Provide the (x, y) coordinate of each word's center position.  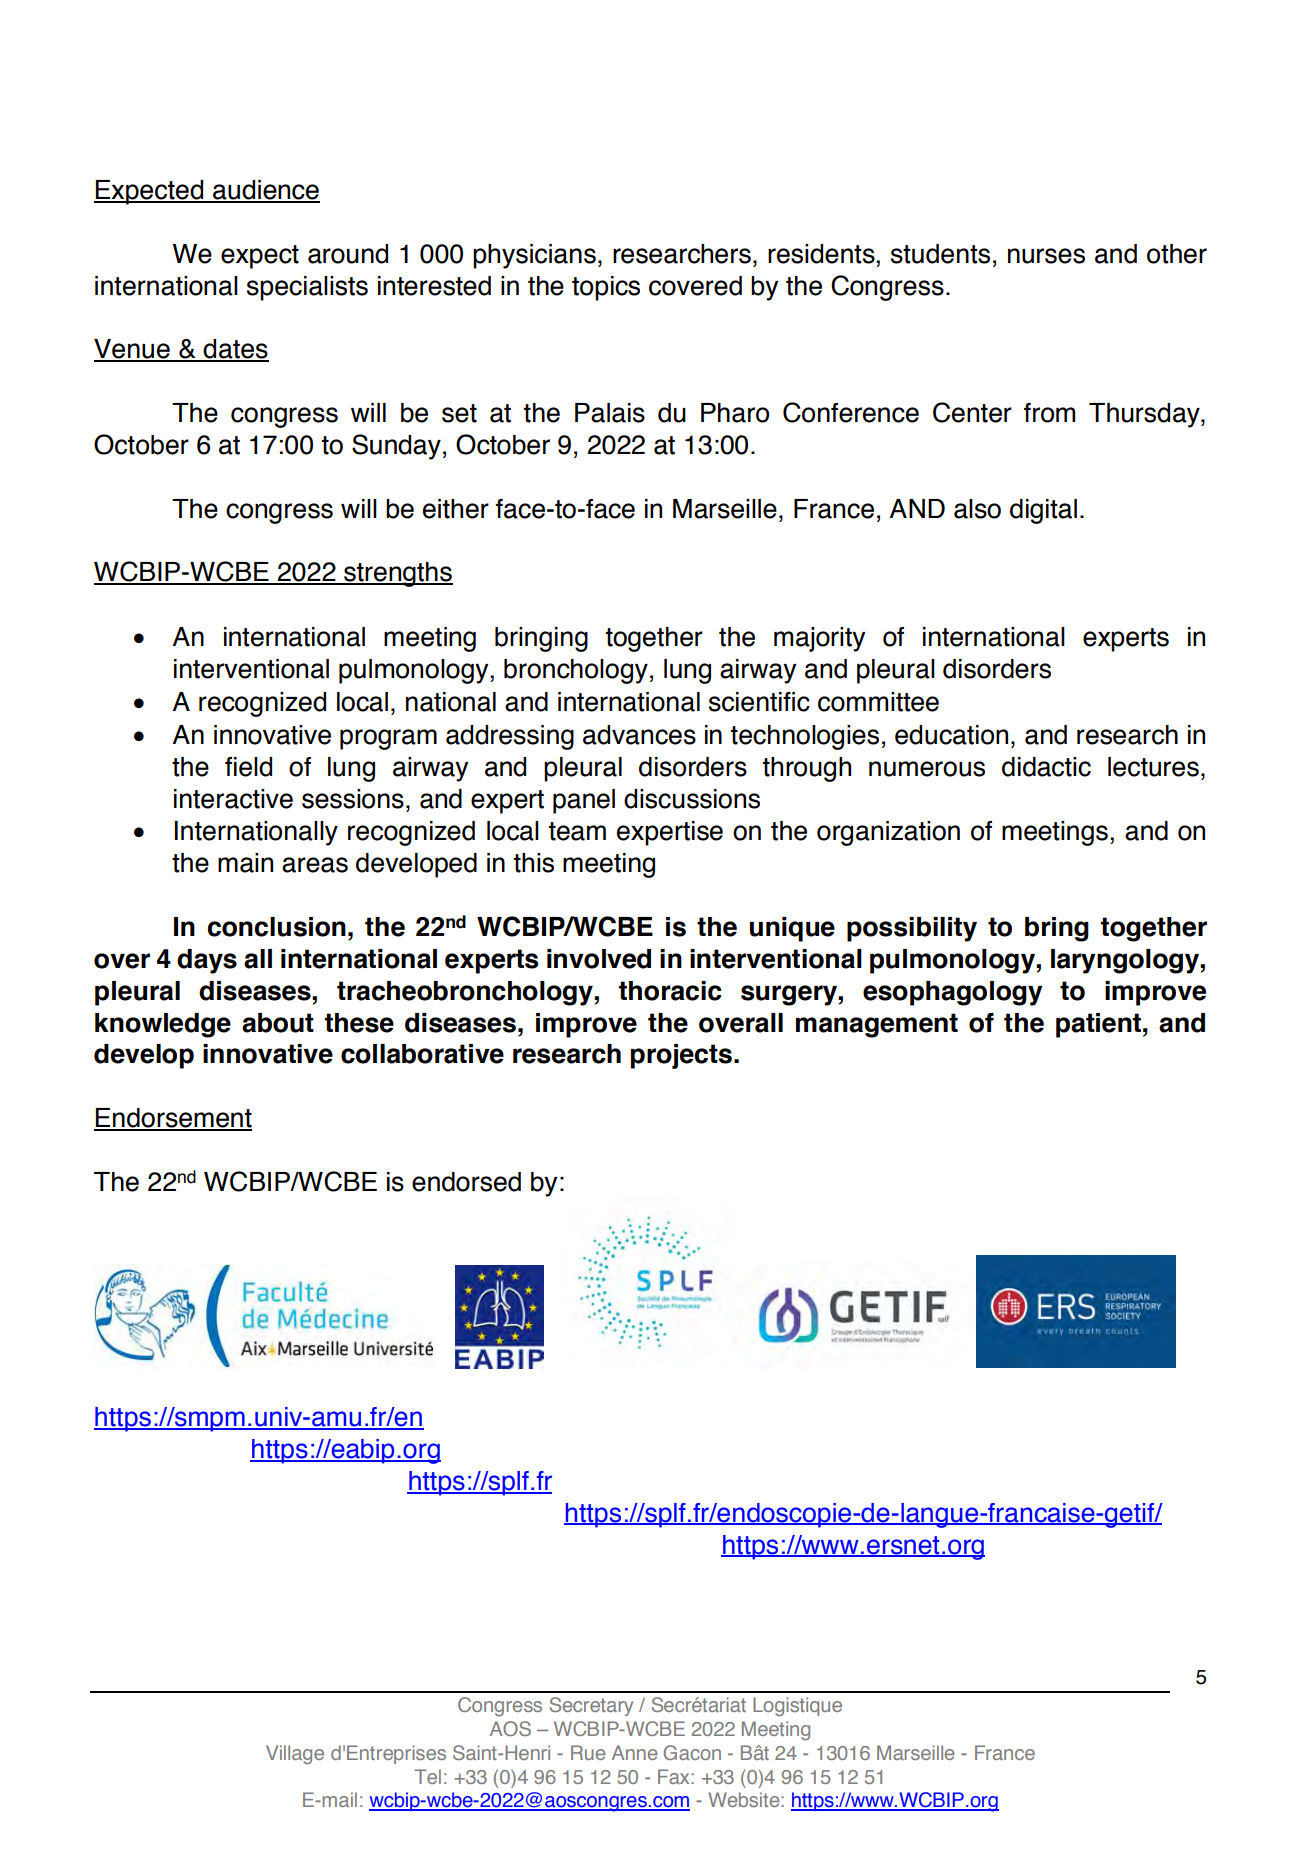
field (248, 767)
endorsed (466, 1182)
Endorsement (173, 1119)
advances (639, 735)
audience (265, 191)
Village (295, 1755)
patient (1098, 1025)
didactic (1046, 767)
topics (606, 288)
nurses (1046, 256)
